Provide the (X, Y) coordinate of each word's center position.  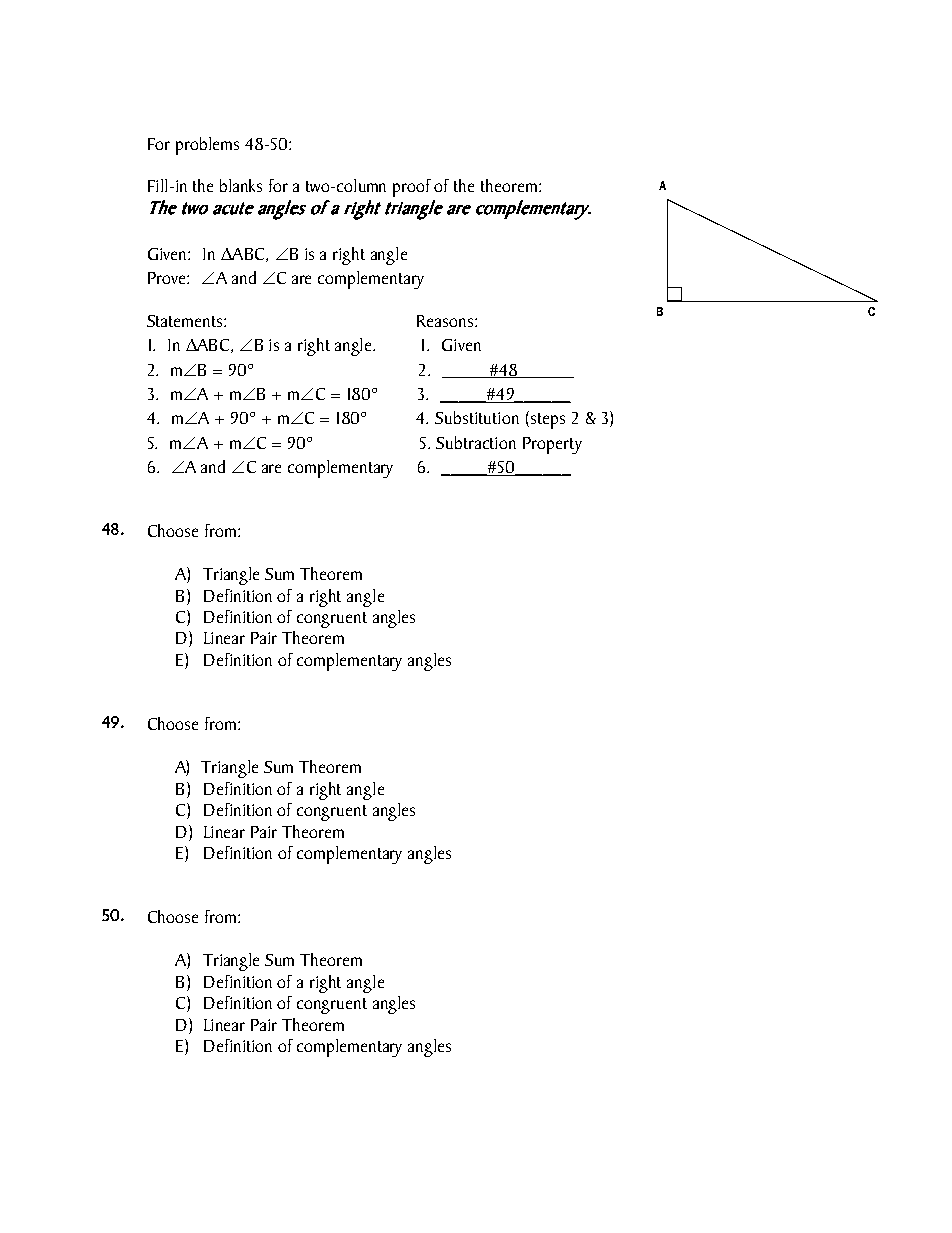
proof (412, 188)
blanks (241, 185)
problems (207, 146)
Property (552, 445)
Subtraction (476, 442)
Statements (186, 321)
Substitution (477, 417)
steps (548, 421)
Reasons (446, 321)
